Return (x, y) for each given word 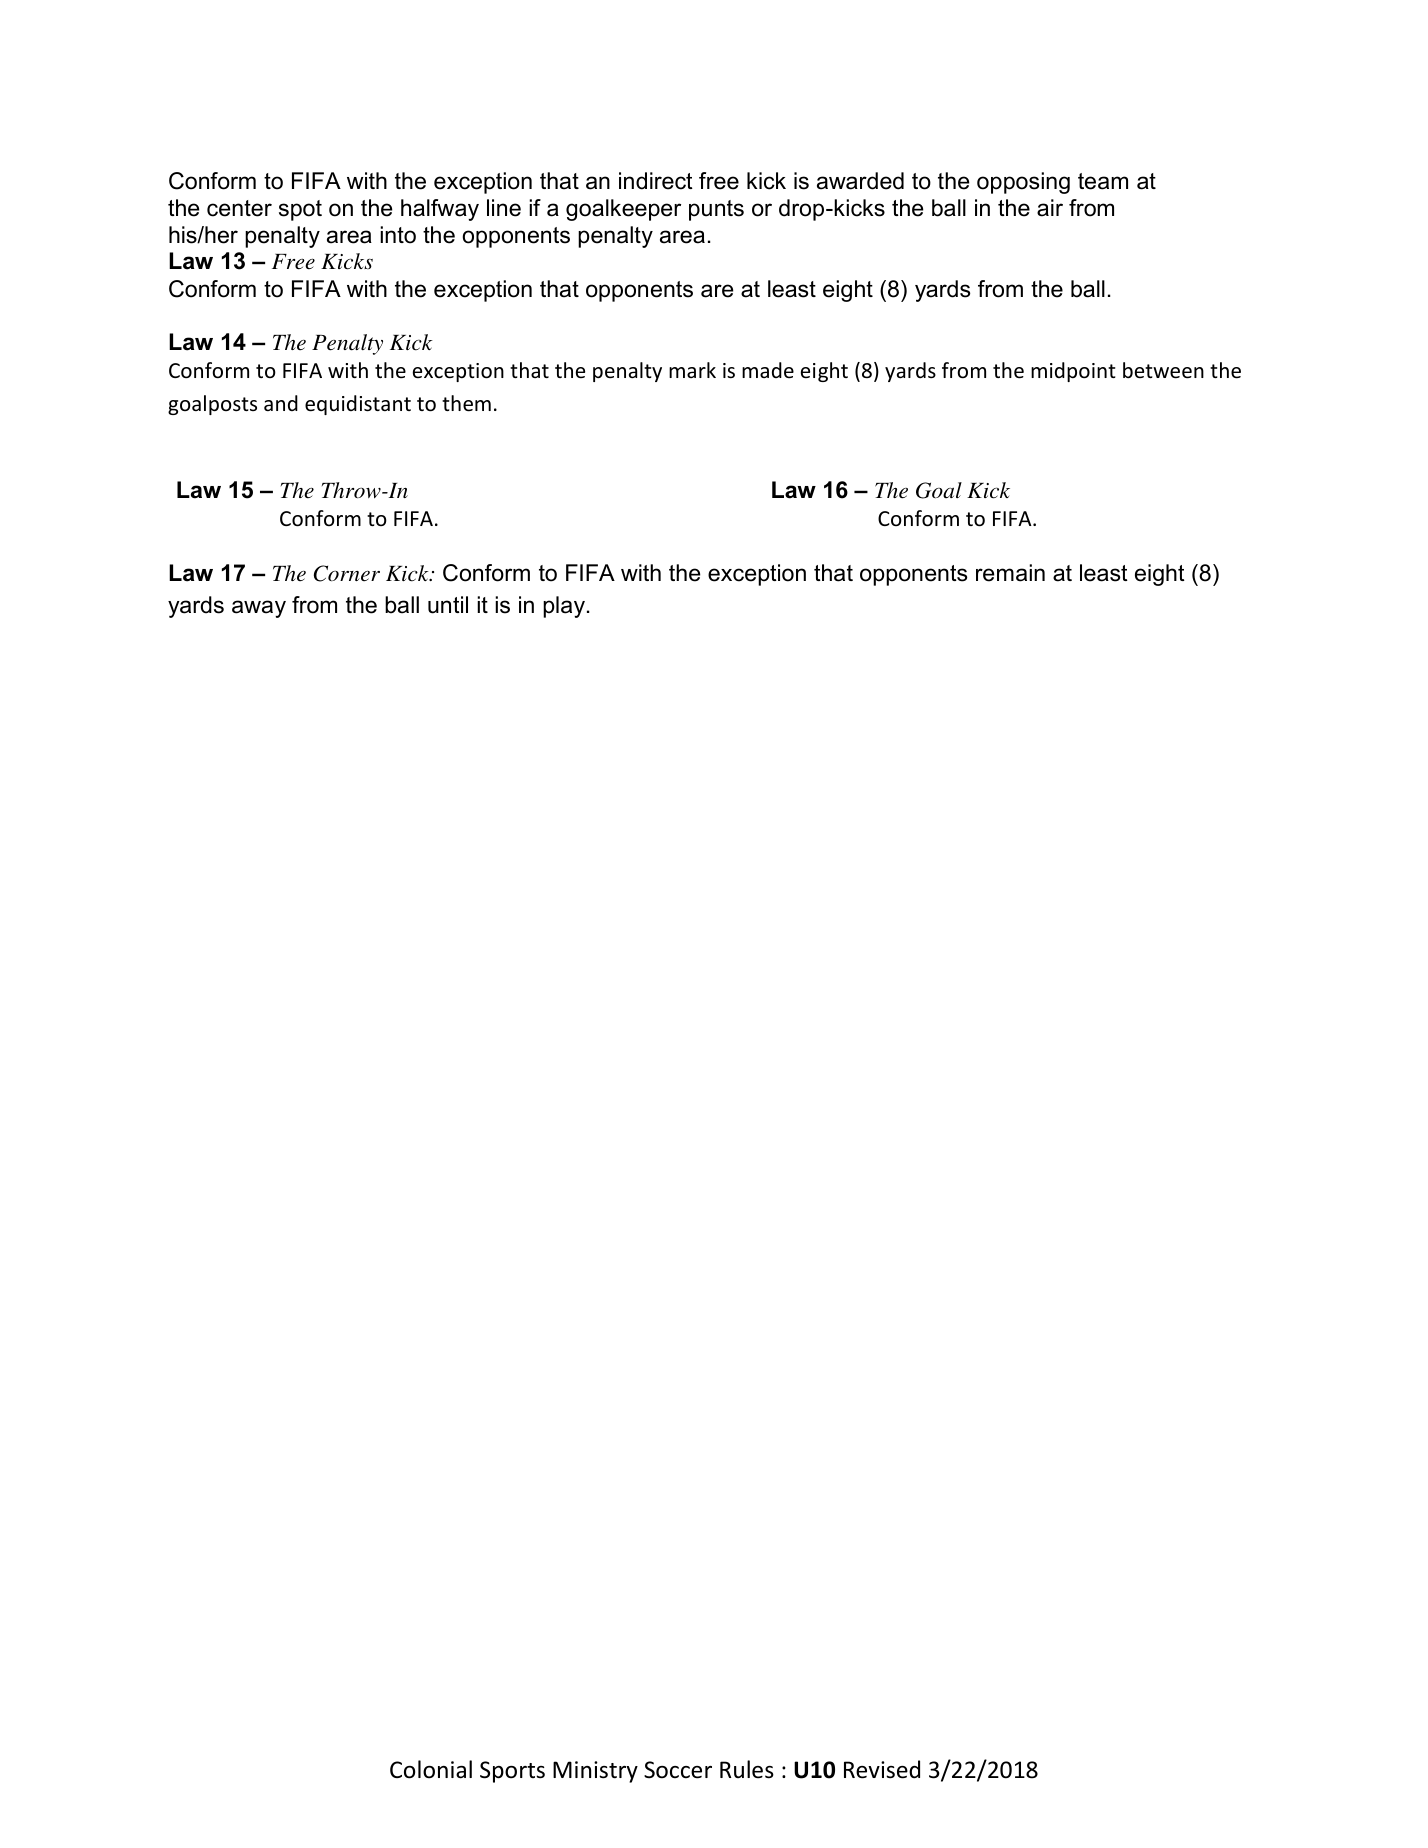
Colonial (431, 1769)
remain (1010, 573)
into (398, 235)
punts (716, 210)
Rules (747, 1769)
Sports (512, 1772)
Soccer (678, 1770)
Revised (882, 1769)
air (1050, 208)
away (259, 609)
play (564, 607)
